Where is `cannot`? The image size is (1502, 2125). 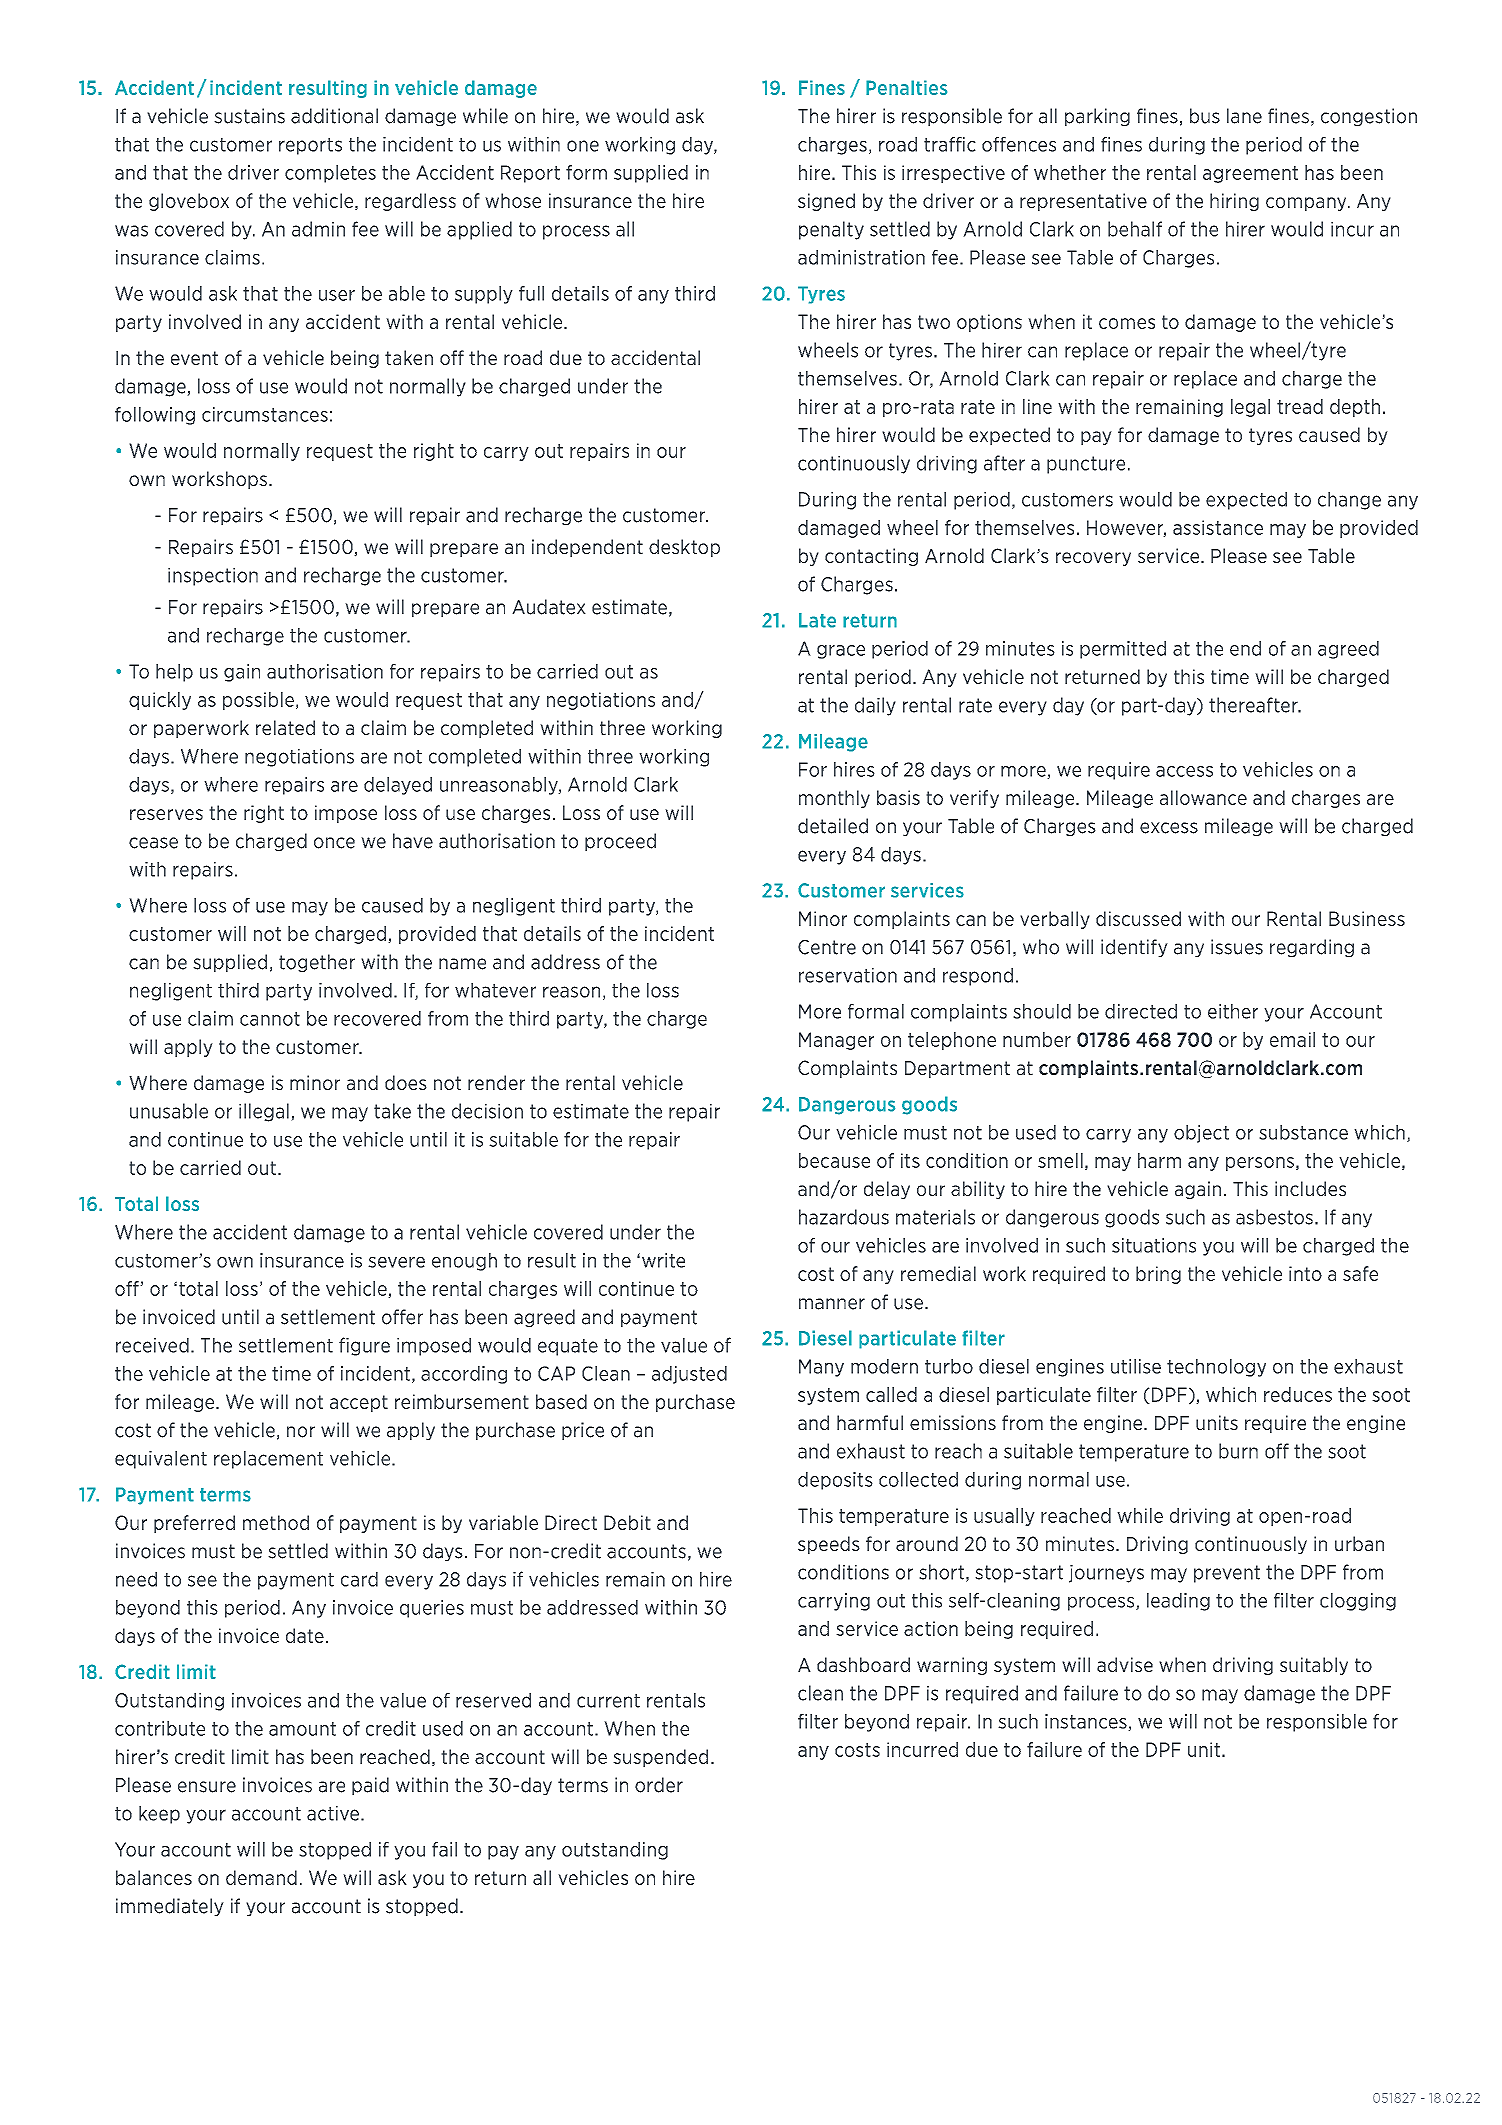
cannot is located at coordinates (270, 1019).
